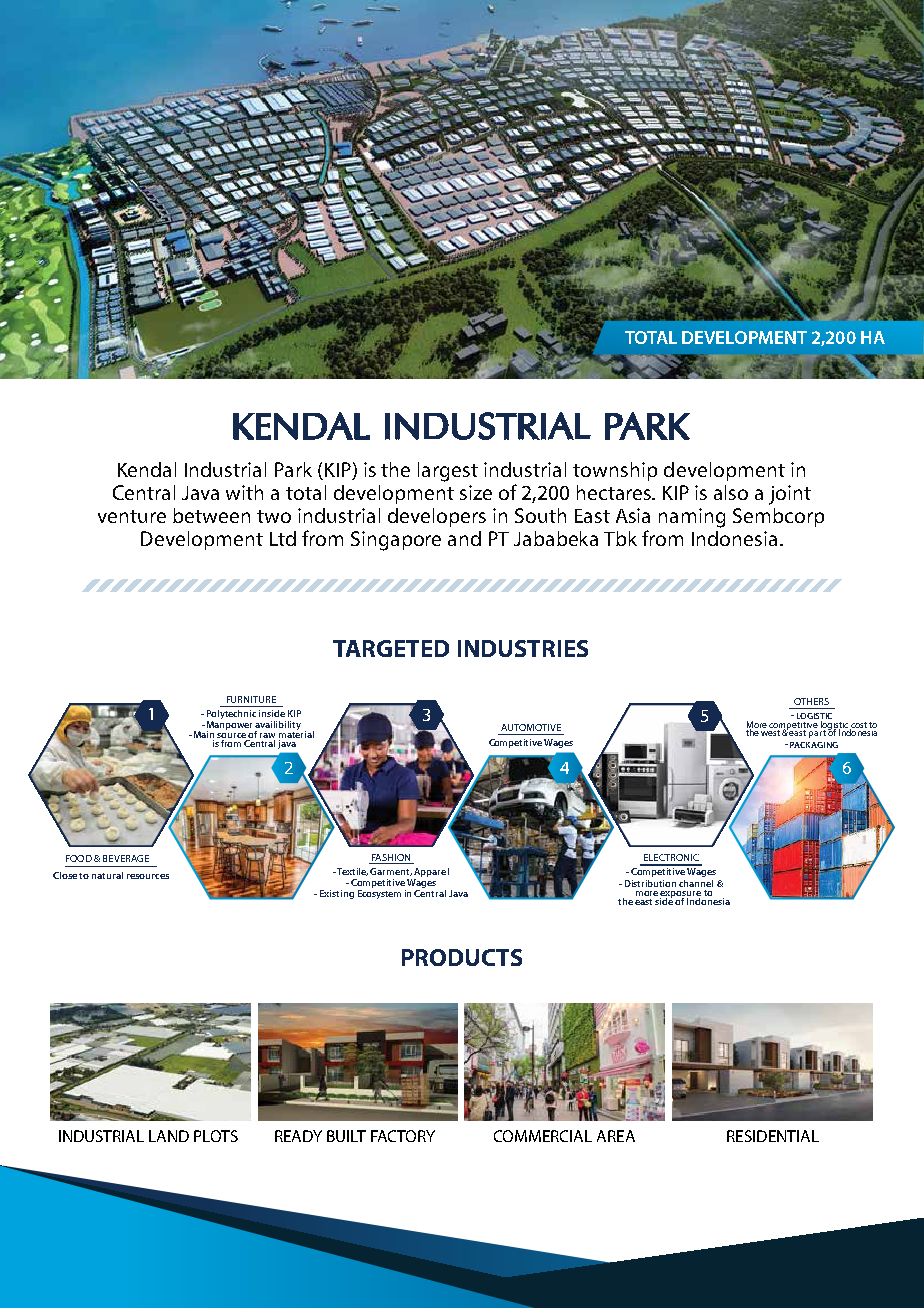 The height and width of the image is (1308, 924). What do you see at coordinates (391, 857) in the image?
I see `FASHION` at bounding box center [391, 857].
